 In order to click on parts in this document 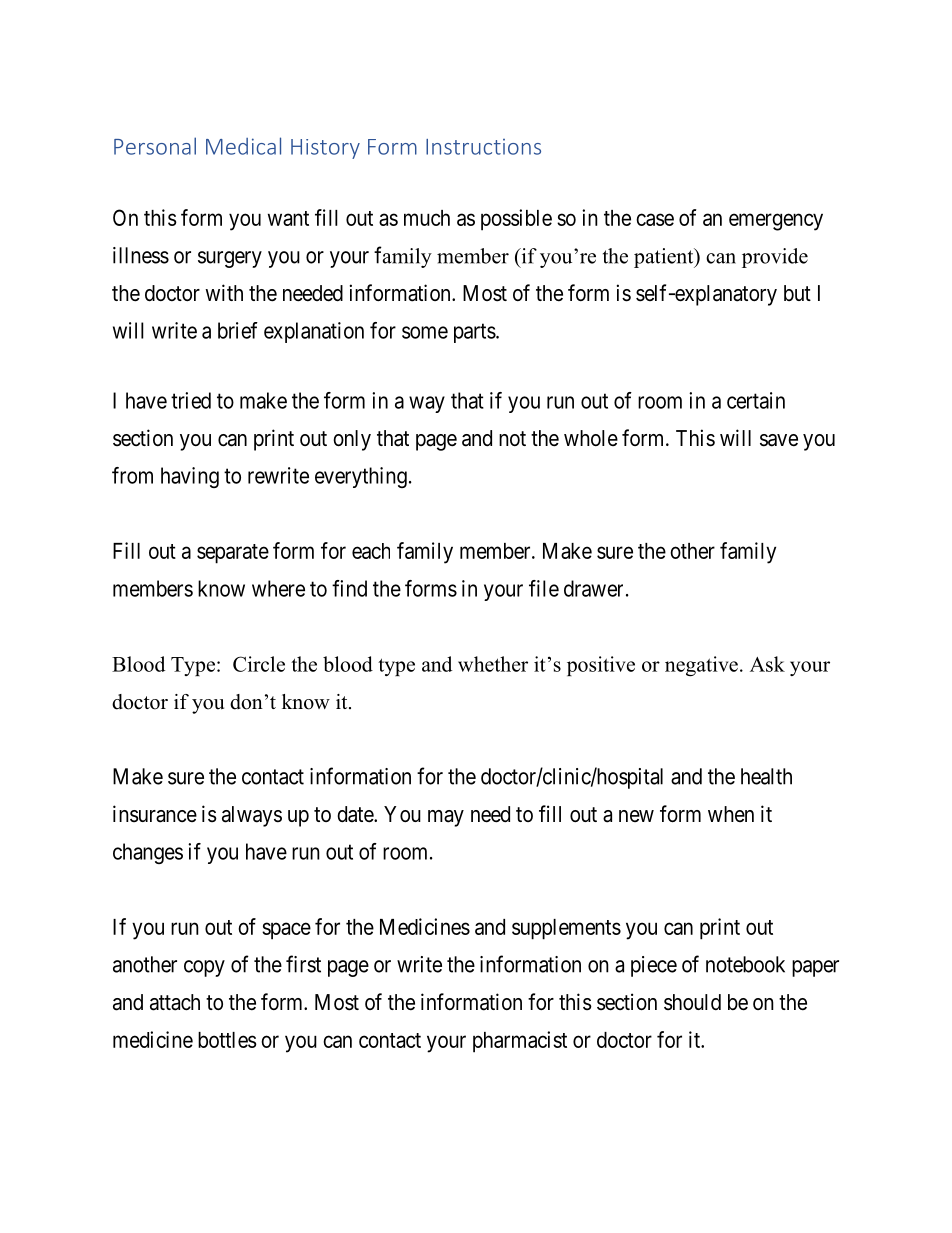, I will do `click(475, 333)`.
